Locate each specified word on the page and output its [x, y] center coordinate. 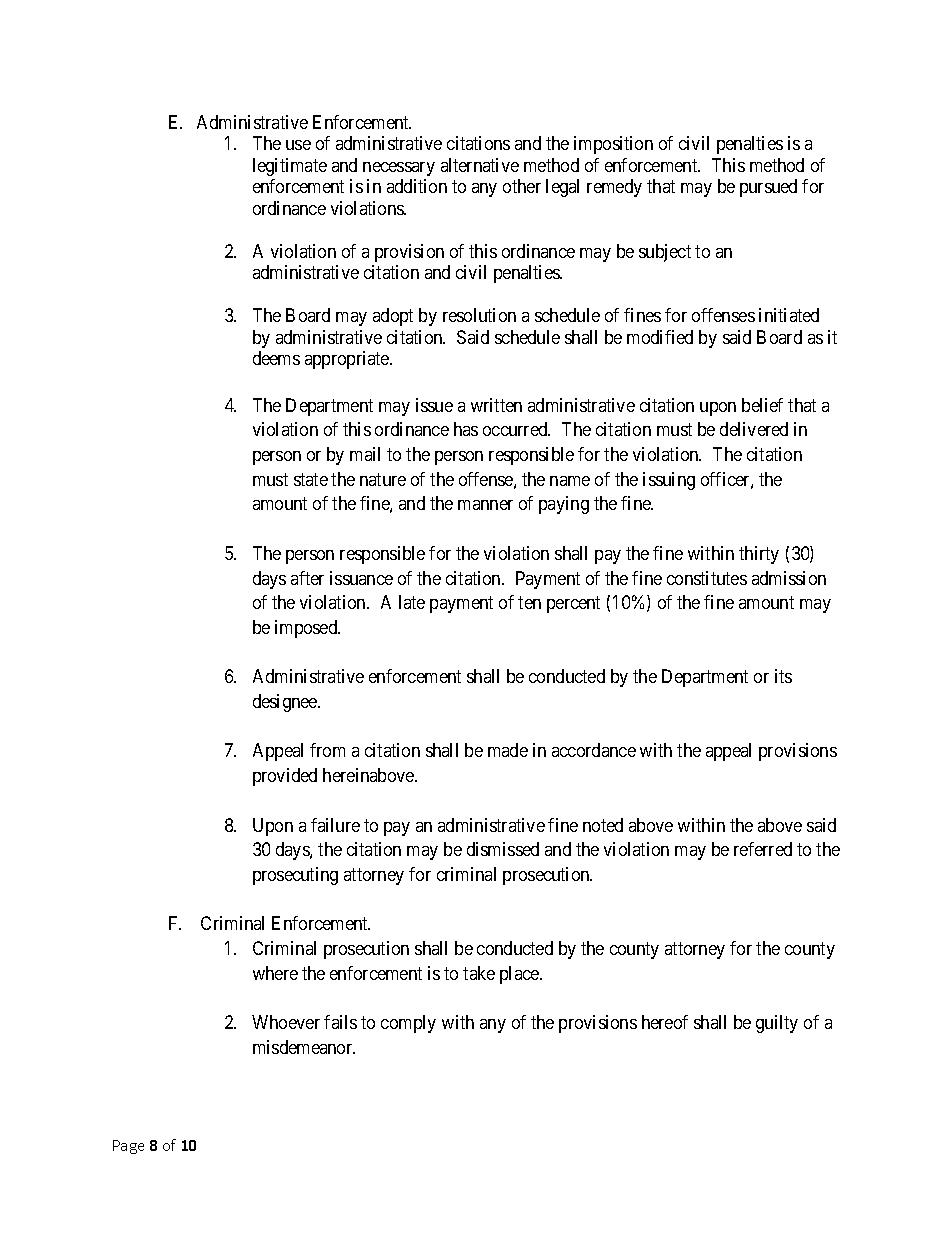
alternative [480, 165]
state [311, 479]
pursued [768, 188]
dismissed [503, 849]
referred [763, 849]
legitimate [290, 167]
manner [485, 505]
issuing [669, 481]
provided [285, 777]
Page [128, 1147]
